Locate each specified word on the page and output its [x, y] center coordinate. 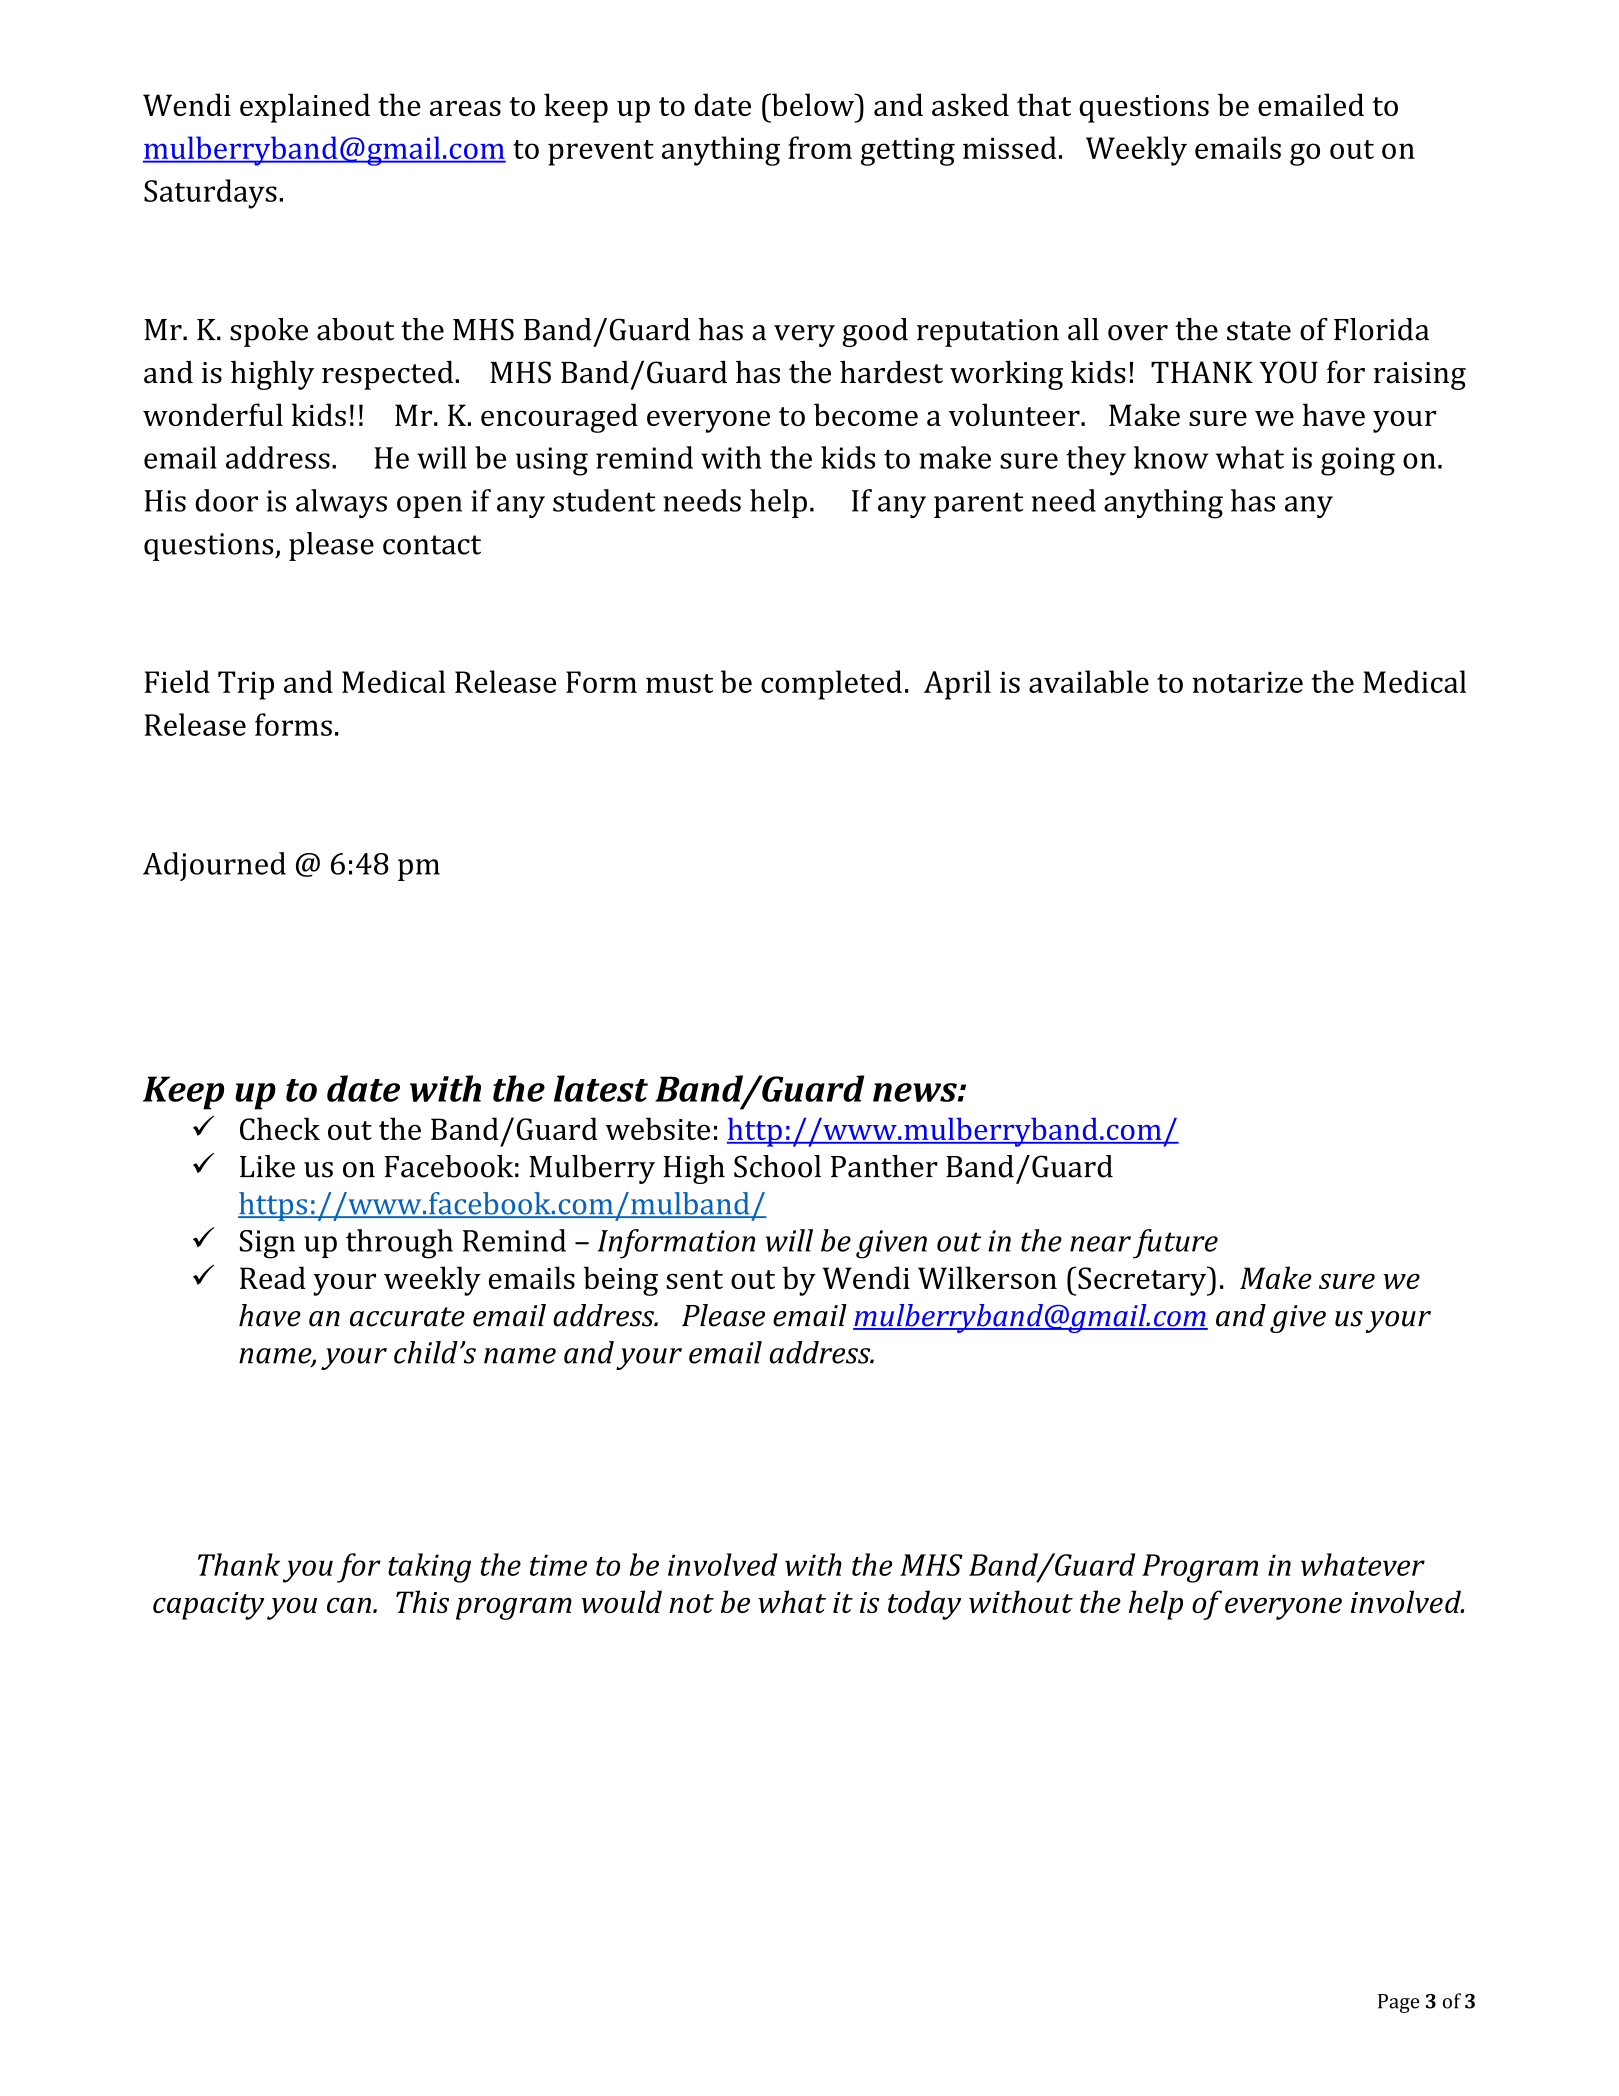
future [1175, 1244]
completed [831, 685]
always [341, 503]
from [820, 147]
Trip [246, 685]
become [866, 414]
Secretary [1143, 1281]
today [924, 1605]
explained [305, 108]
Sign [267, 1244]
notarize [1247, 682]
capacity [208, 1606]
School [777, 1166]
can [349, 1605]
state [1259, 331]
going [1358, 461]
